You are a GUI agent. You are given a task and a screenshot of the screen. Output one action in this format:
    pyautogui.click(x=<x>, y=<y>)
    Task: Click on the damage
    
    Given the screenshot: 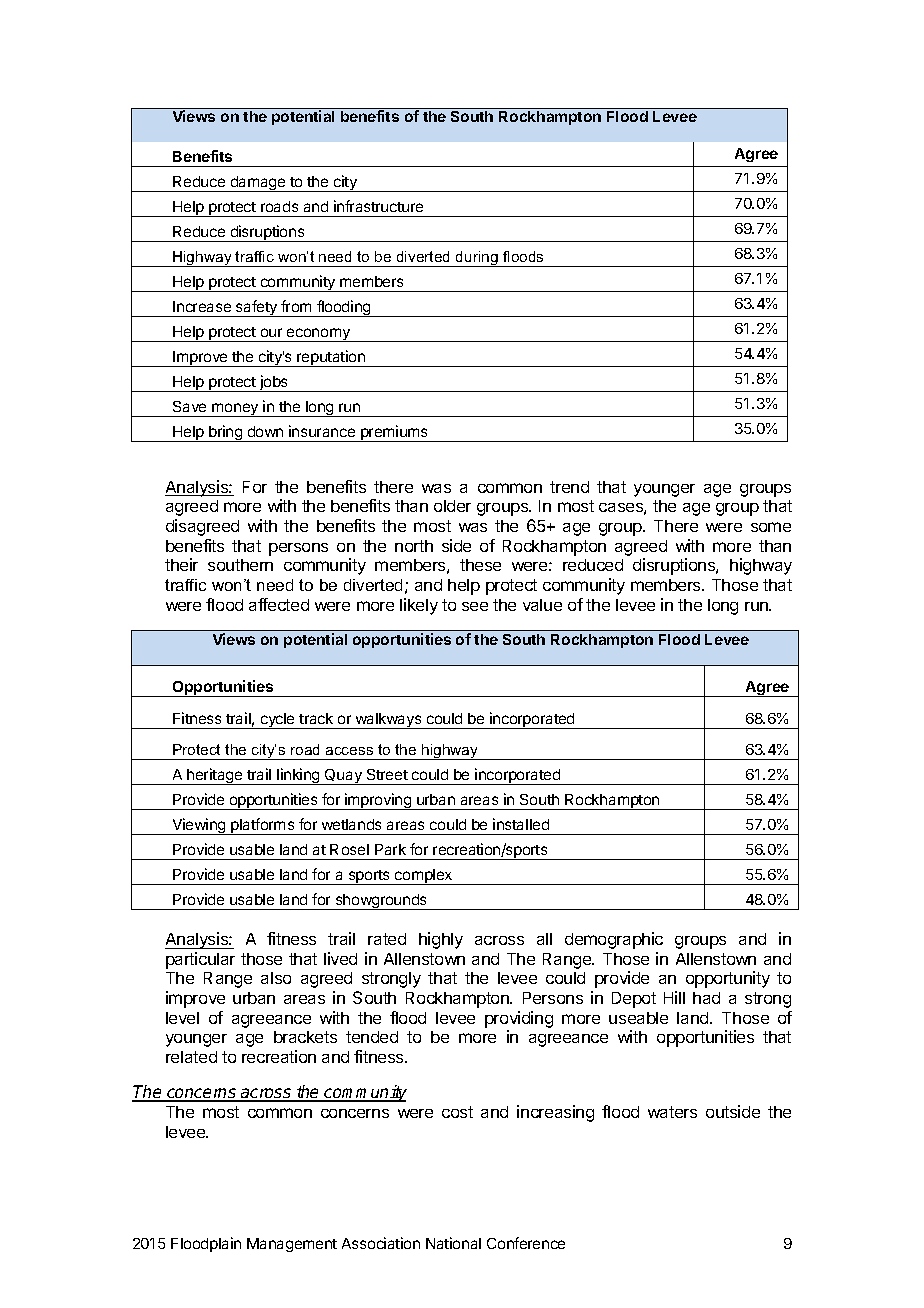 What is the action you would take?
    pyautogui.click(x=258, y=184)
